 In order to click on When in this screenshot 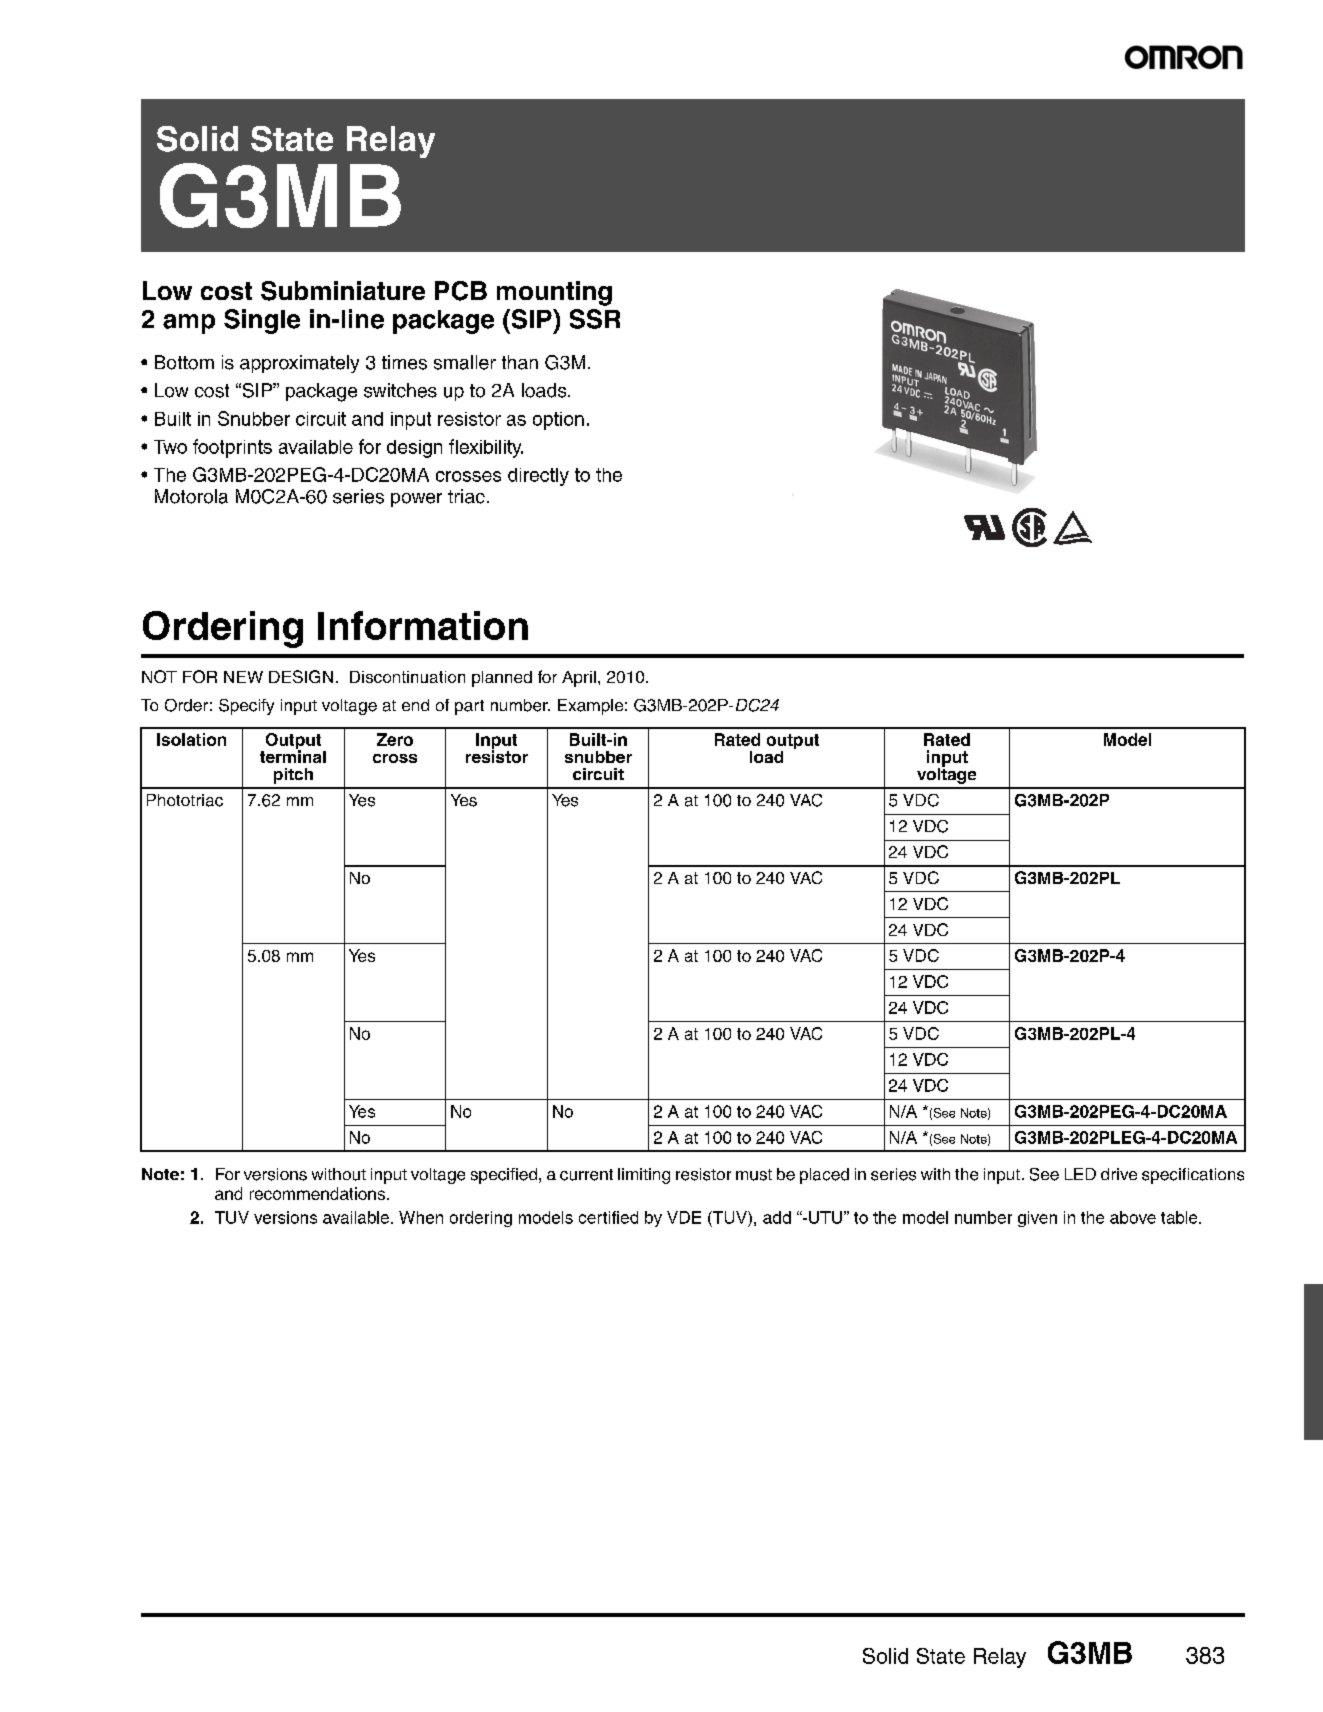, I will do `click(421, 1217)`.
